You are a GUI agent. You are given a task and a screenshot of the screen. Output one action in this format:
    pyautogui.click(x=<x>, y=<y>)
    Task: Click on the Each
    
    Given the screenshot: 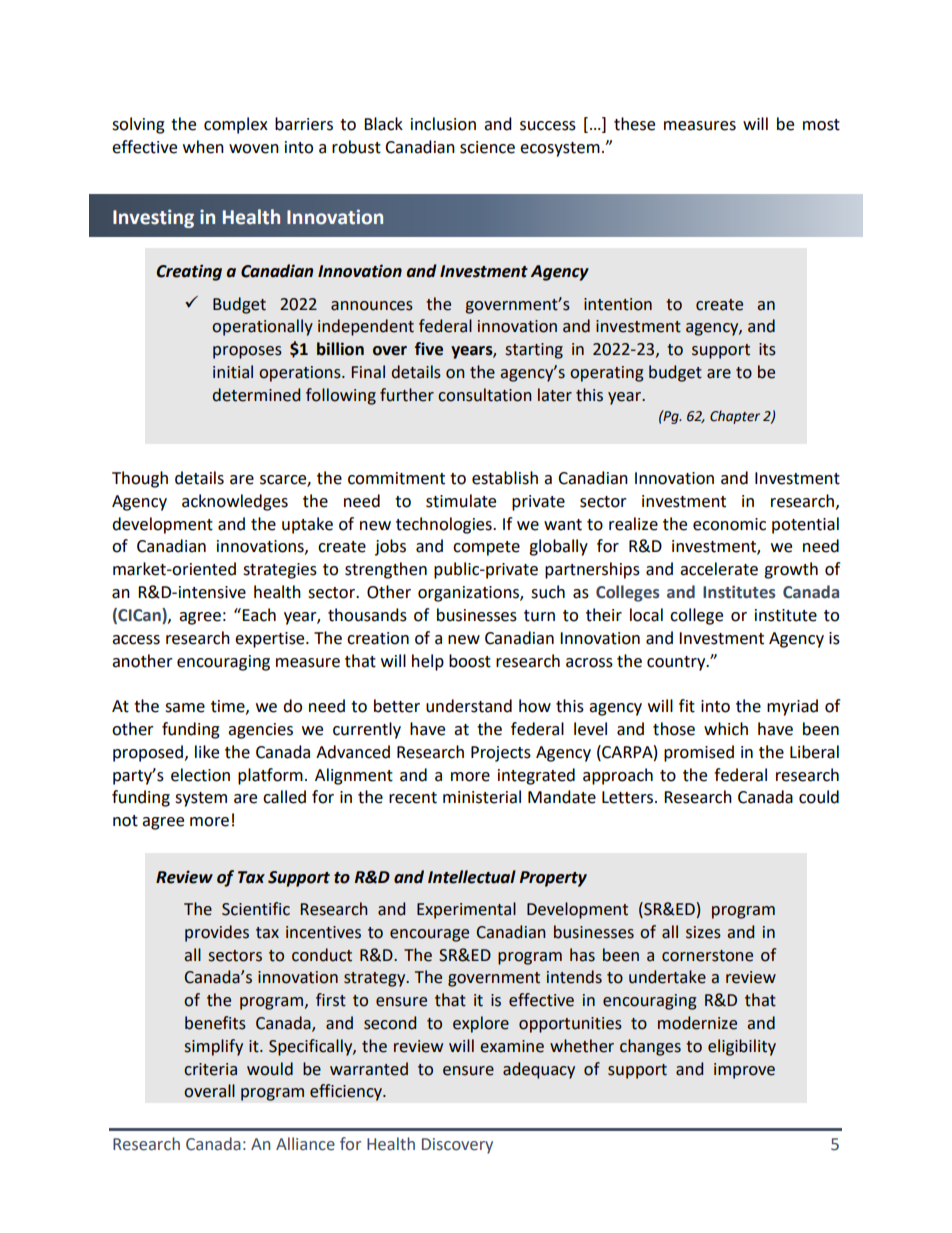 What is the action you would take?
    pyautogui.click(x=258, y=615)
